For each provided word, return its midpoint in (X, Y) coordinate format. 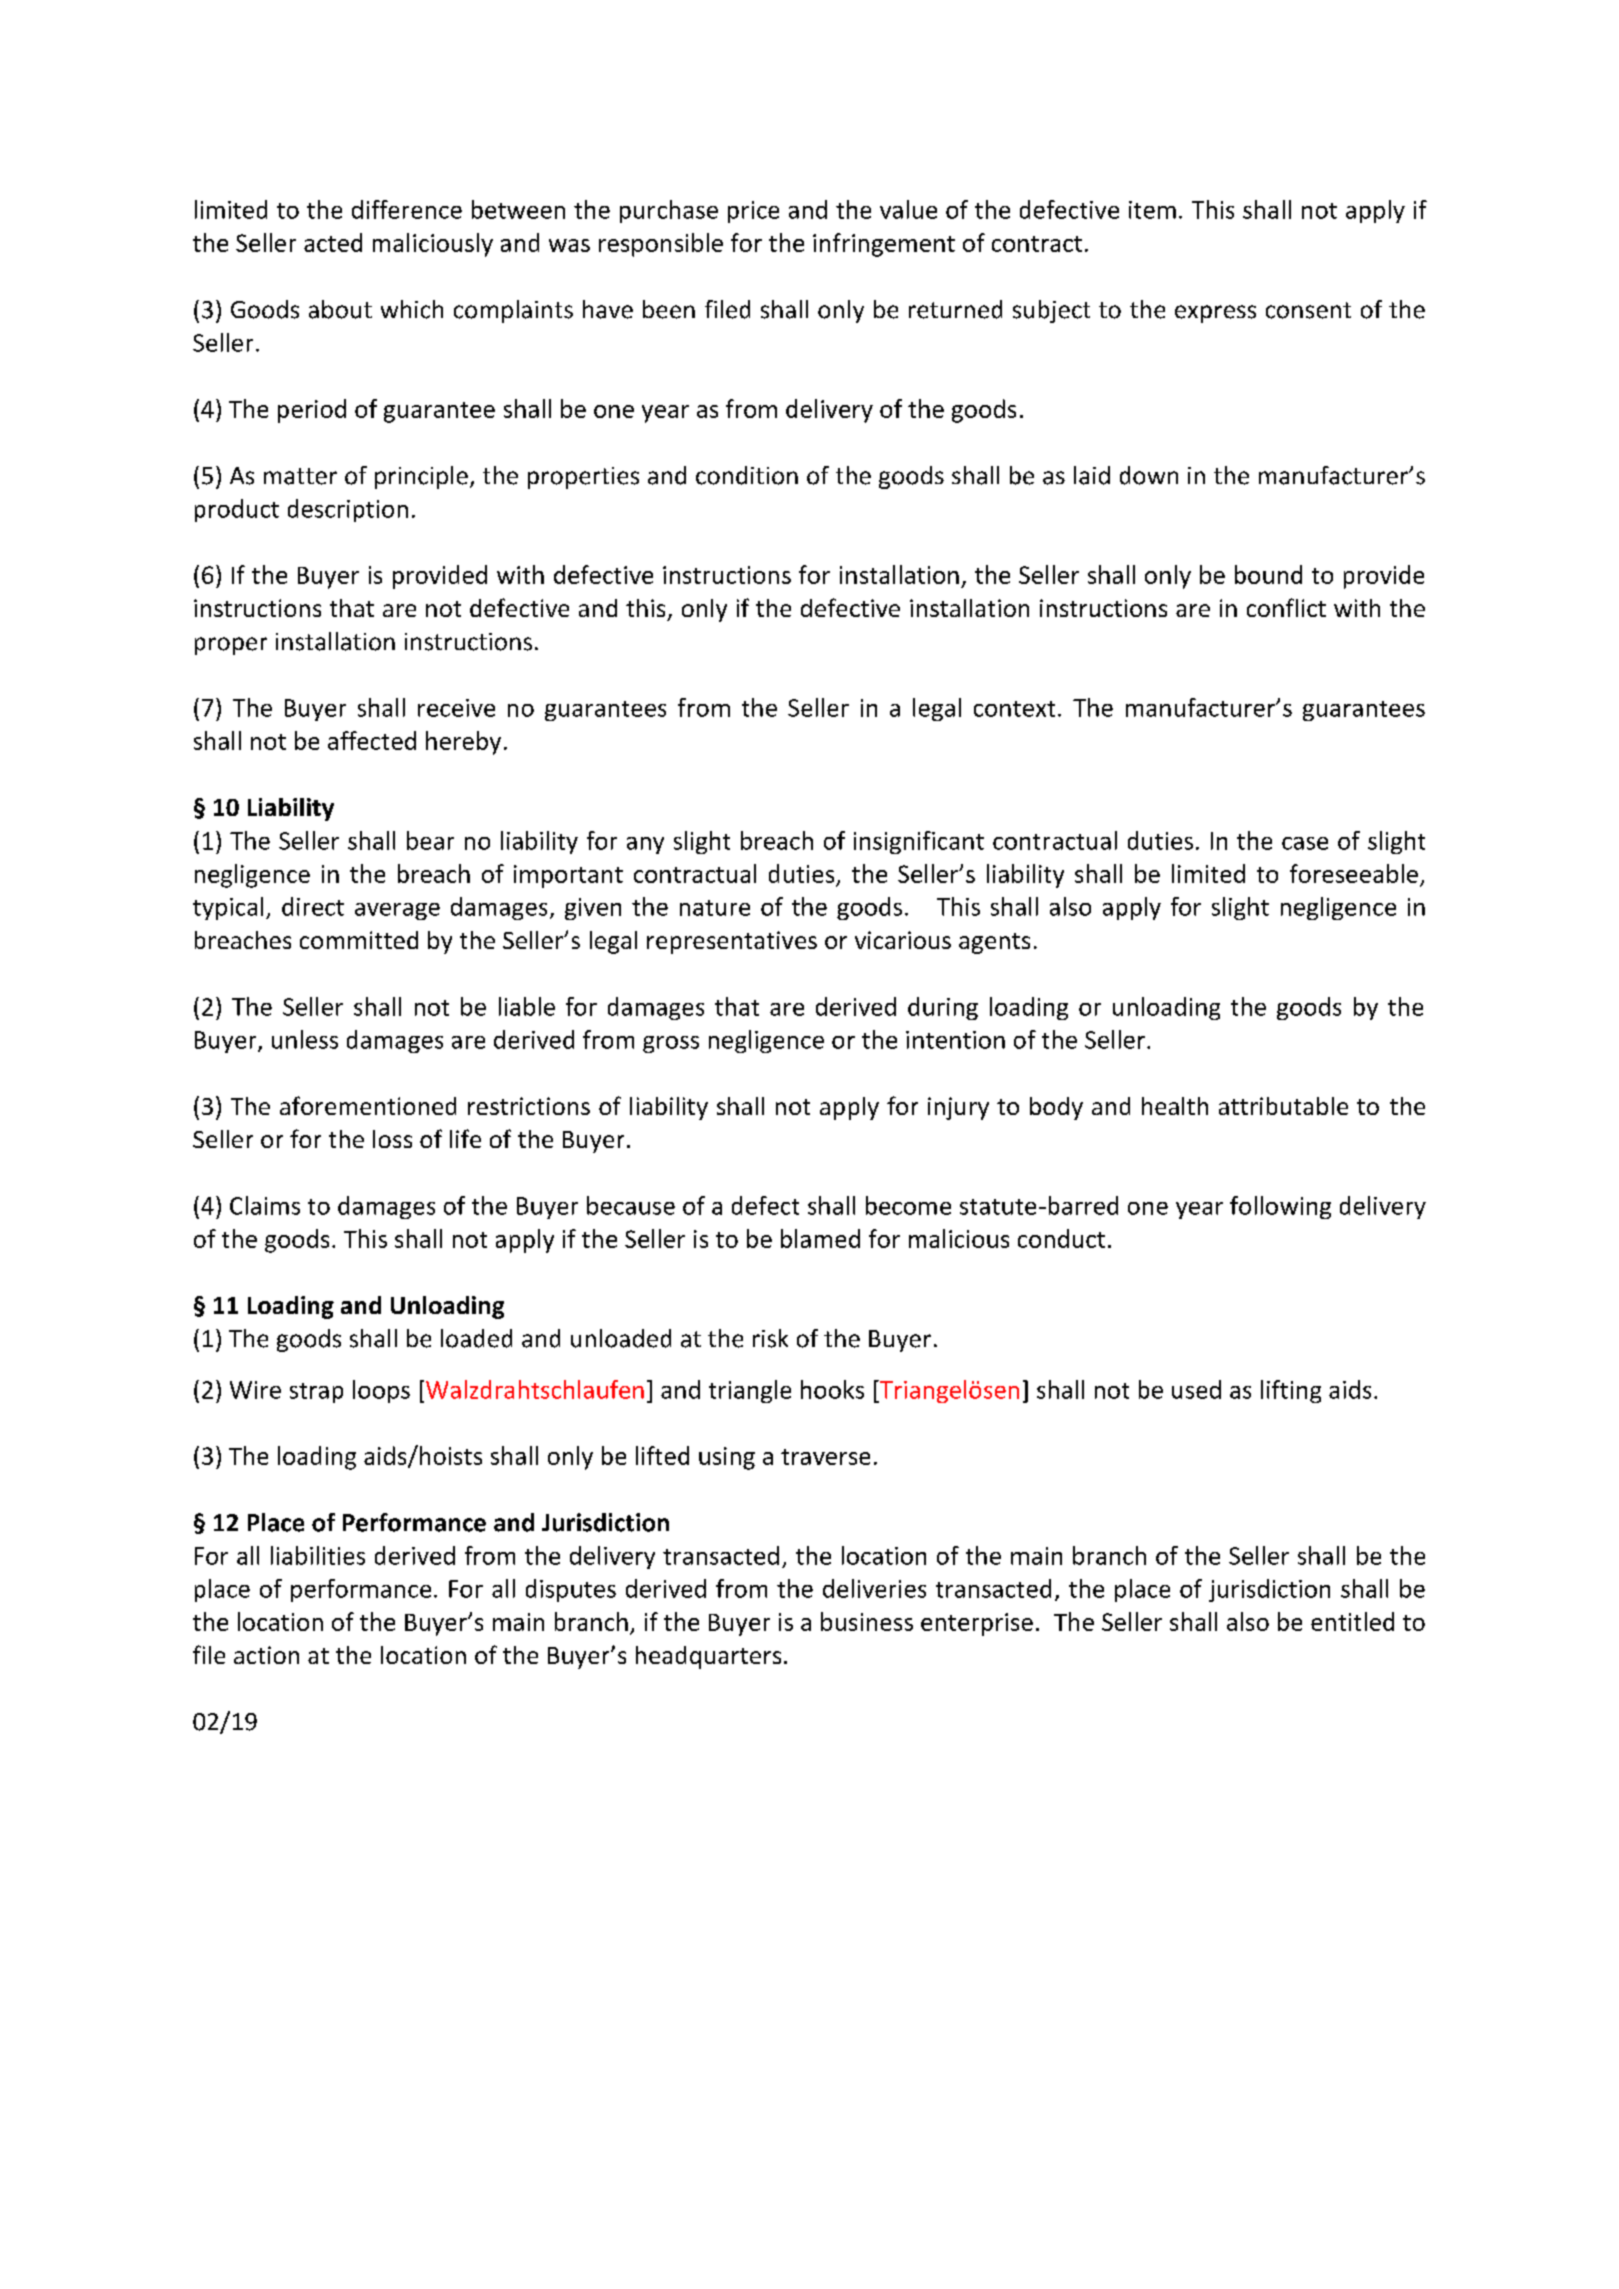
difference (407, 209)
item (1152, 210)
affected (372, 740)
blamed (820, 1238)
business (867, 1621)
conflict (1286, 607)
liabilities (318, 1555)
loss (392, 1139)
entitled (1352, 1621)
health (1175, 1106)
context (1014, 709)
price (753, 212)
